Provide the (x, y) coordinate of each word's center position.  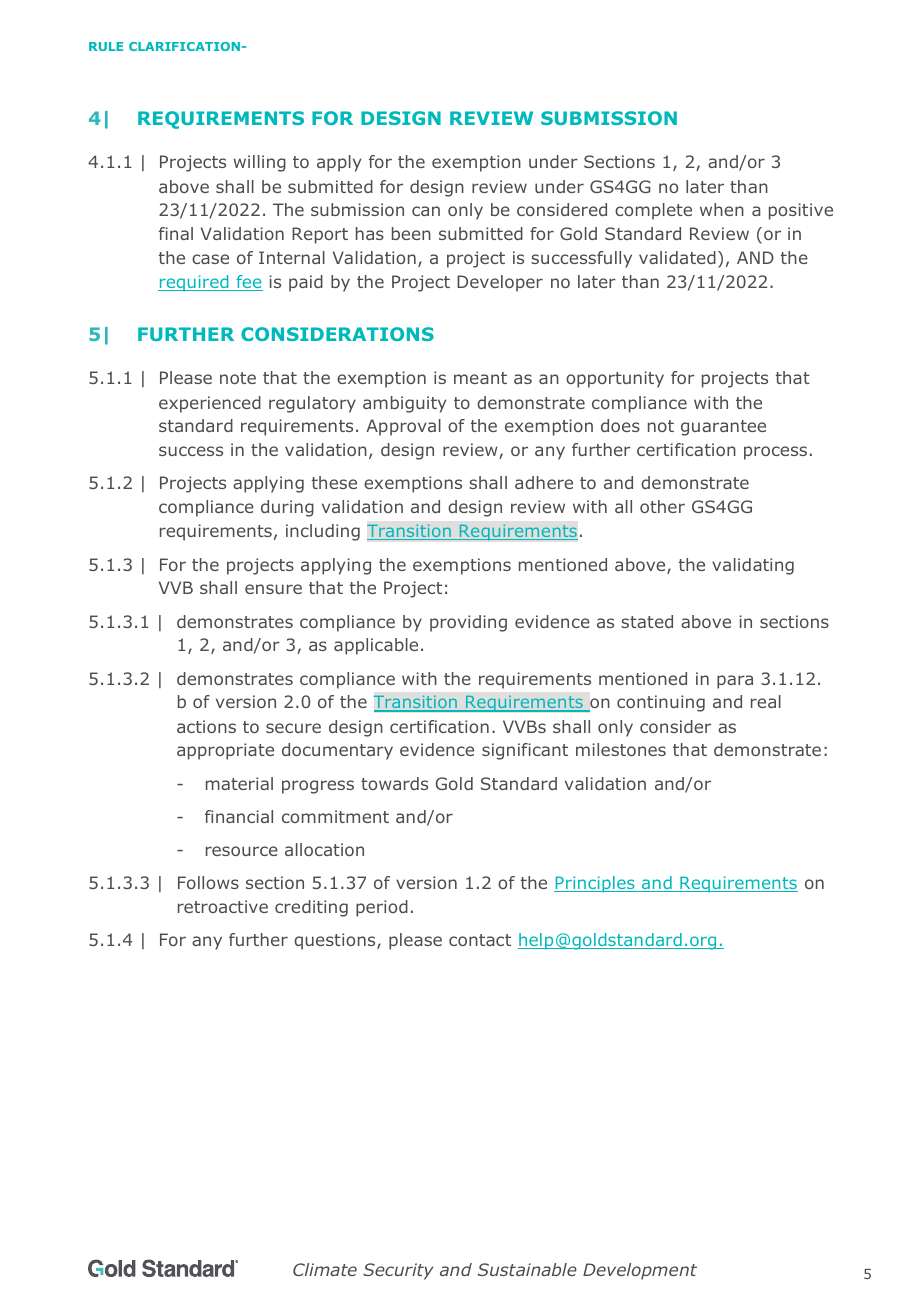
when (722, 209)
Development (640, 1271)
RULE (106, 46)
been (411, 233)
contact (480, 940)
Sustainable (527, 1269)
